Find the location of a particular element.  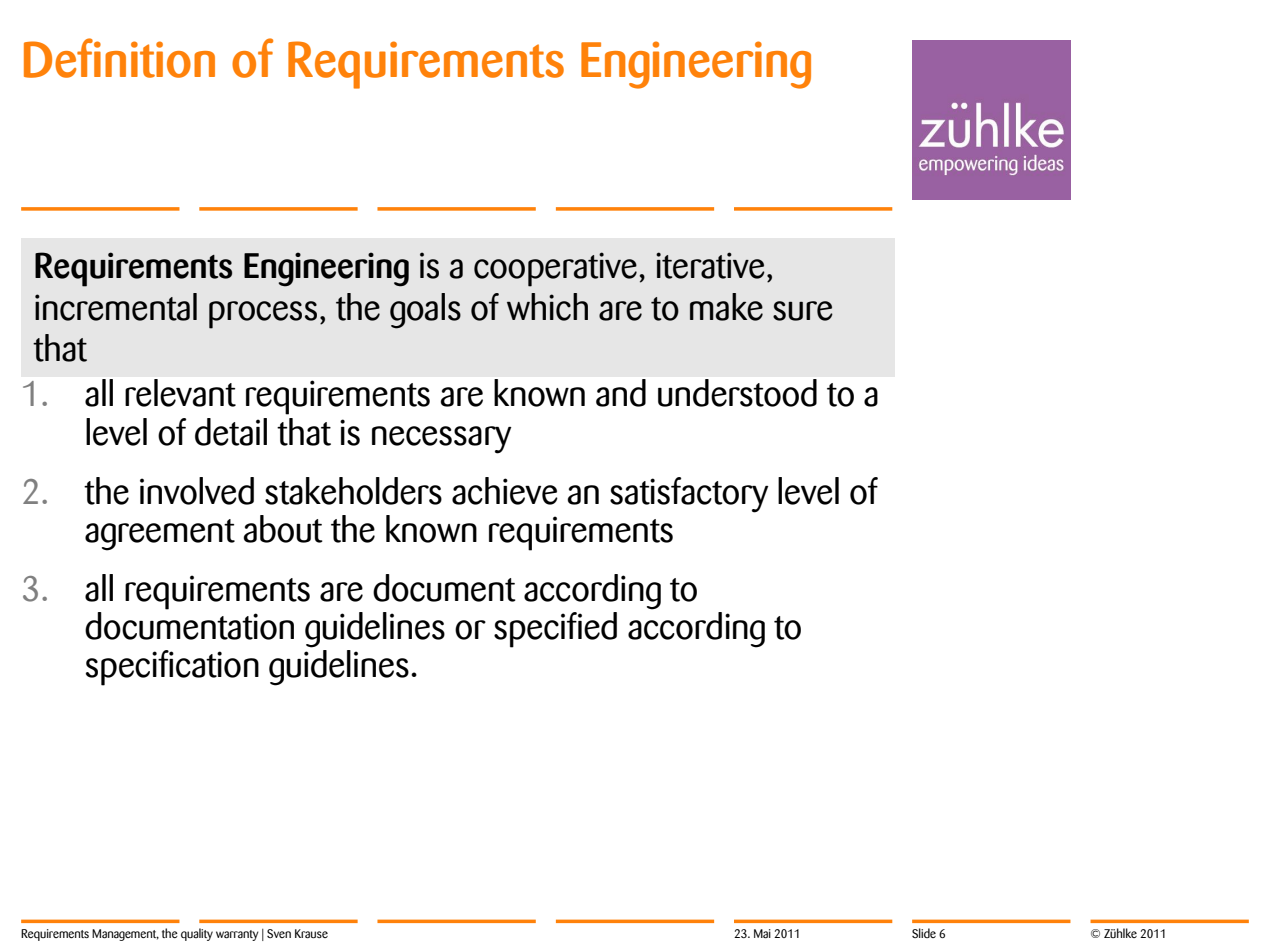

which is located at coordinates (547, 307).
